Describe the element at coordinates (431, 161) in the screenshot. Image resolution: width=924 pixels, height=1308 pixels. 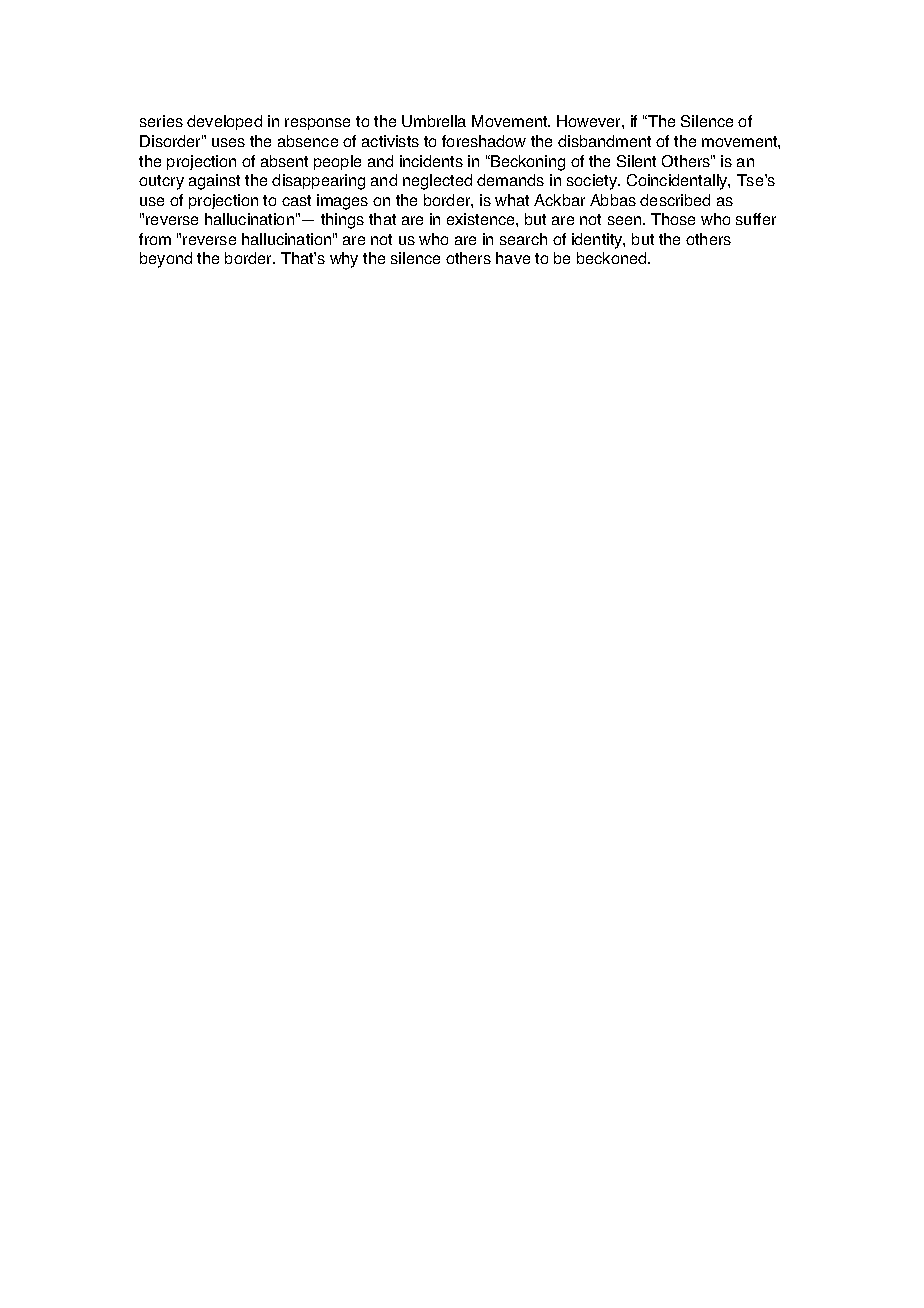
I see `incidents` at that location.
